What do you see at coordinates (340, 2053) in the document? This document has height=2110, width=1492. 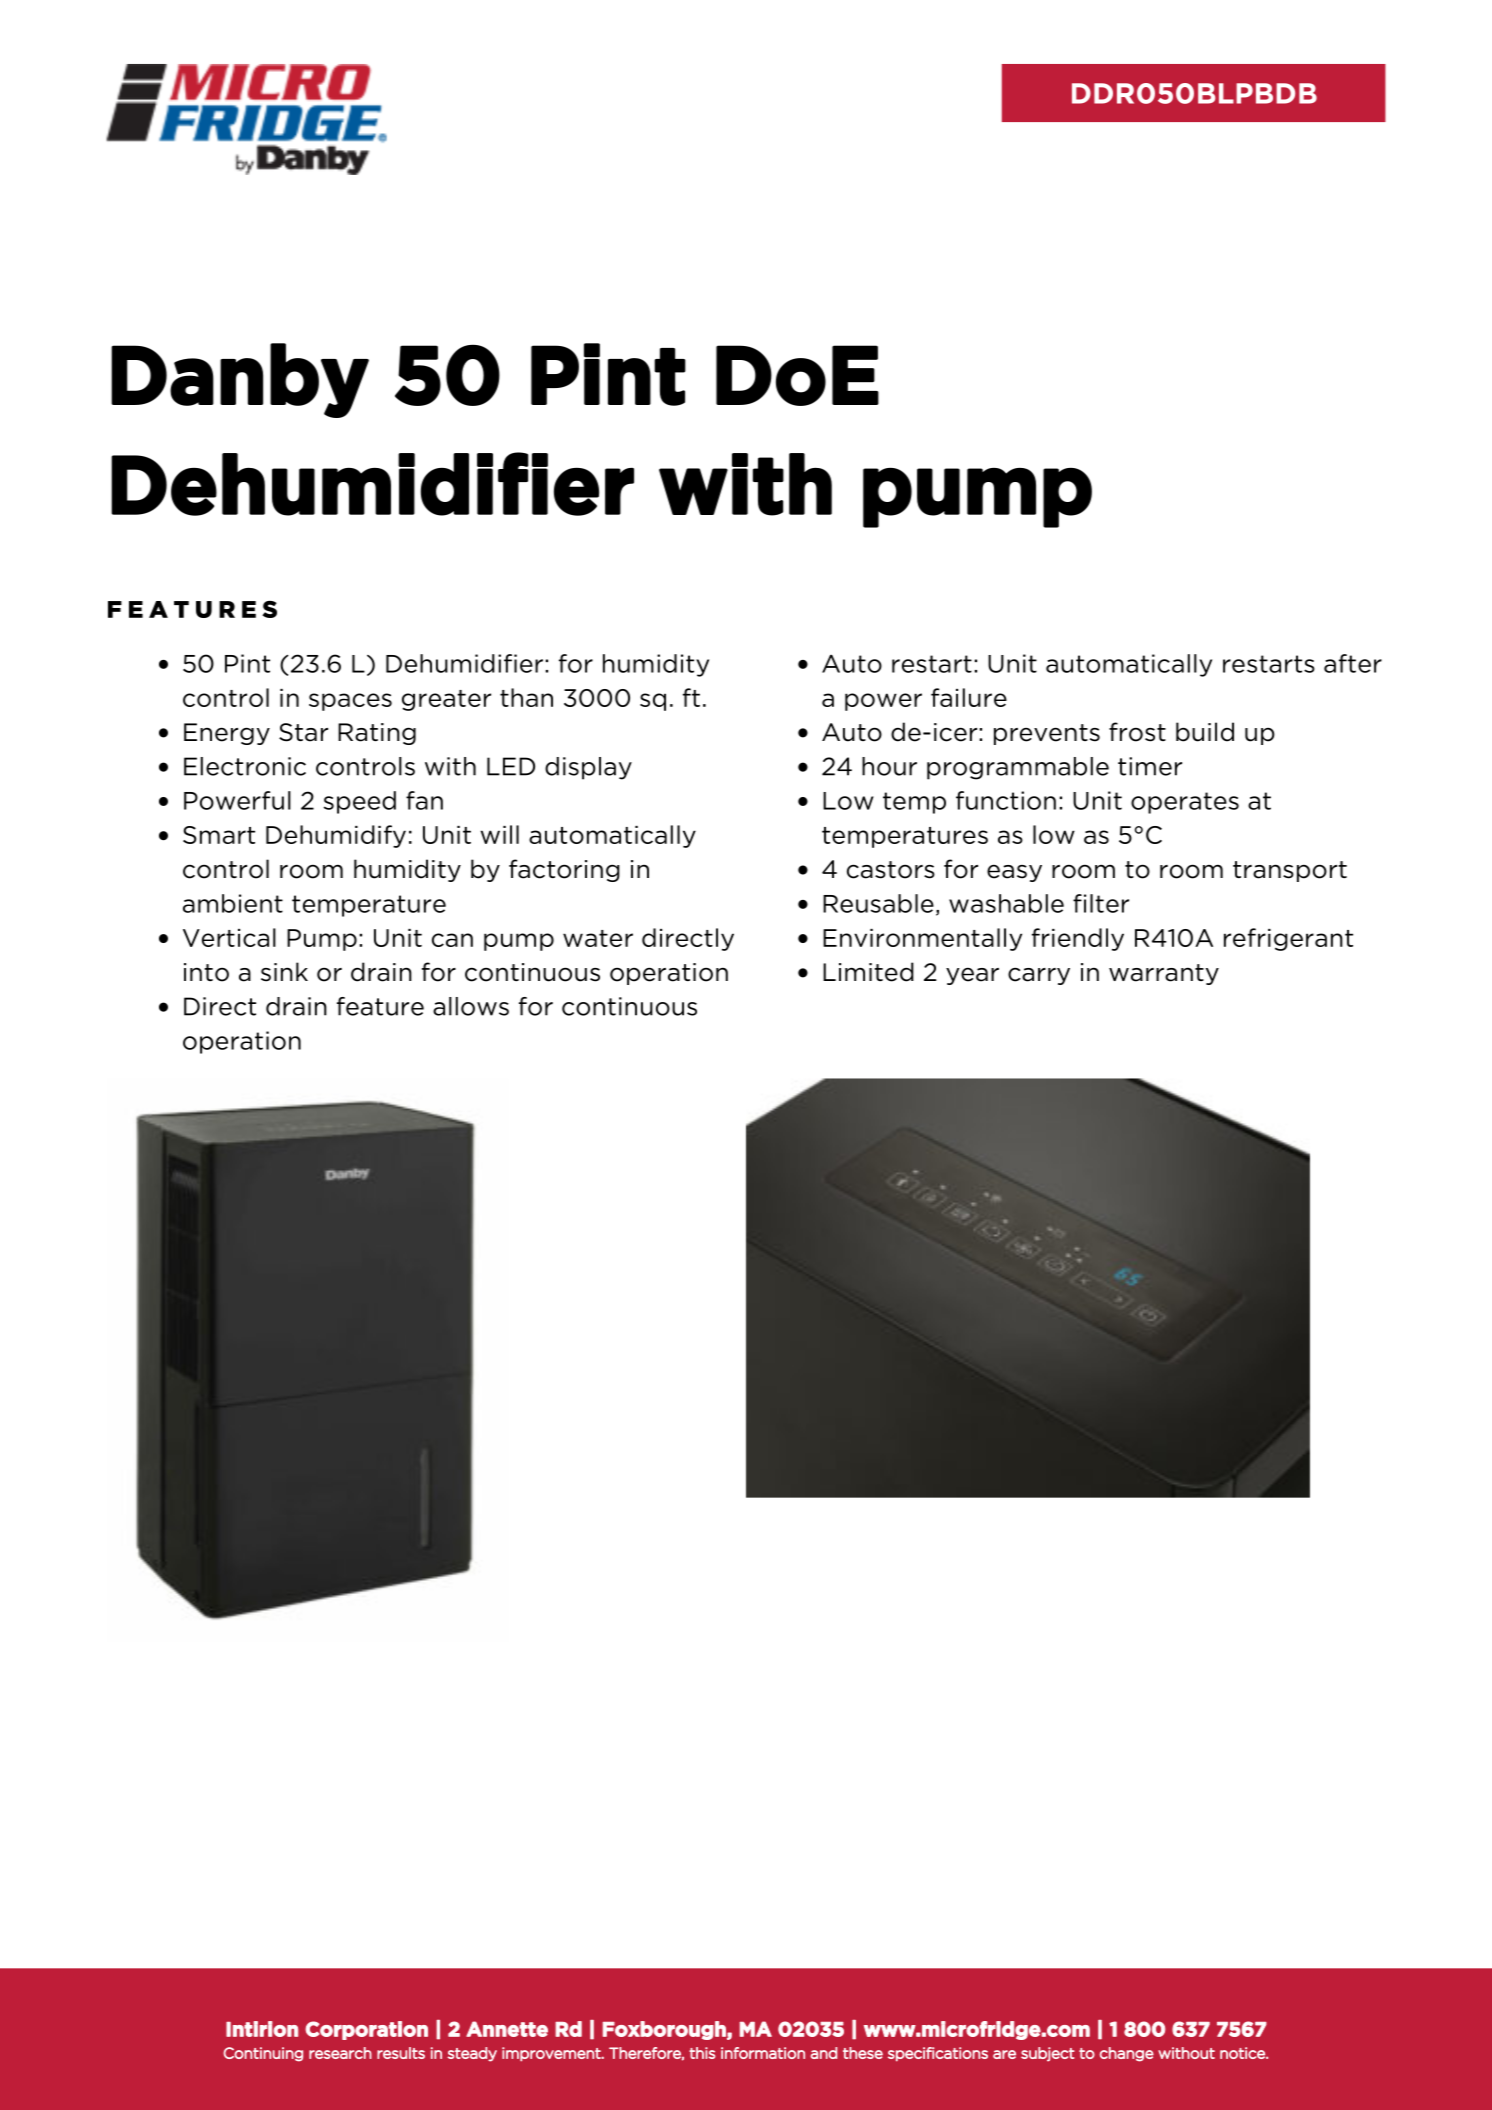 I see `research` at bounding box center [340, 2053].
